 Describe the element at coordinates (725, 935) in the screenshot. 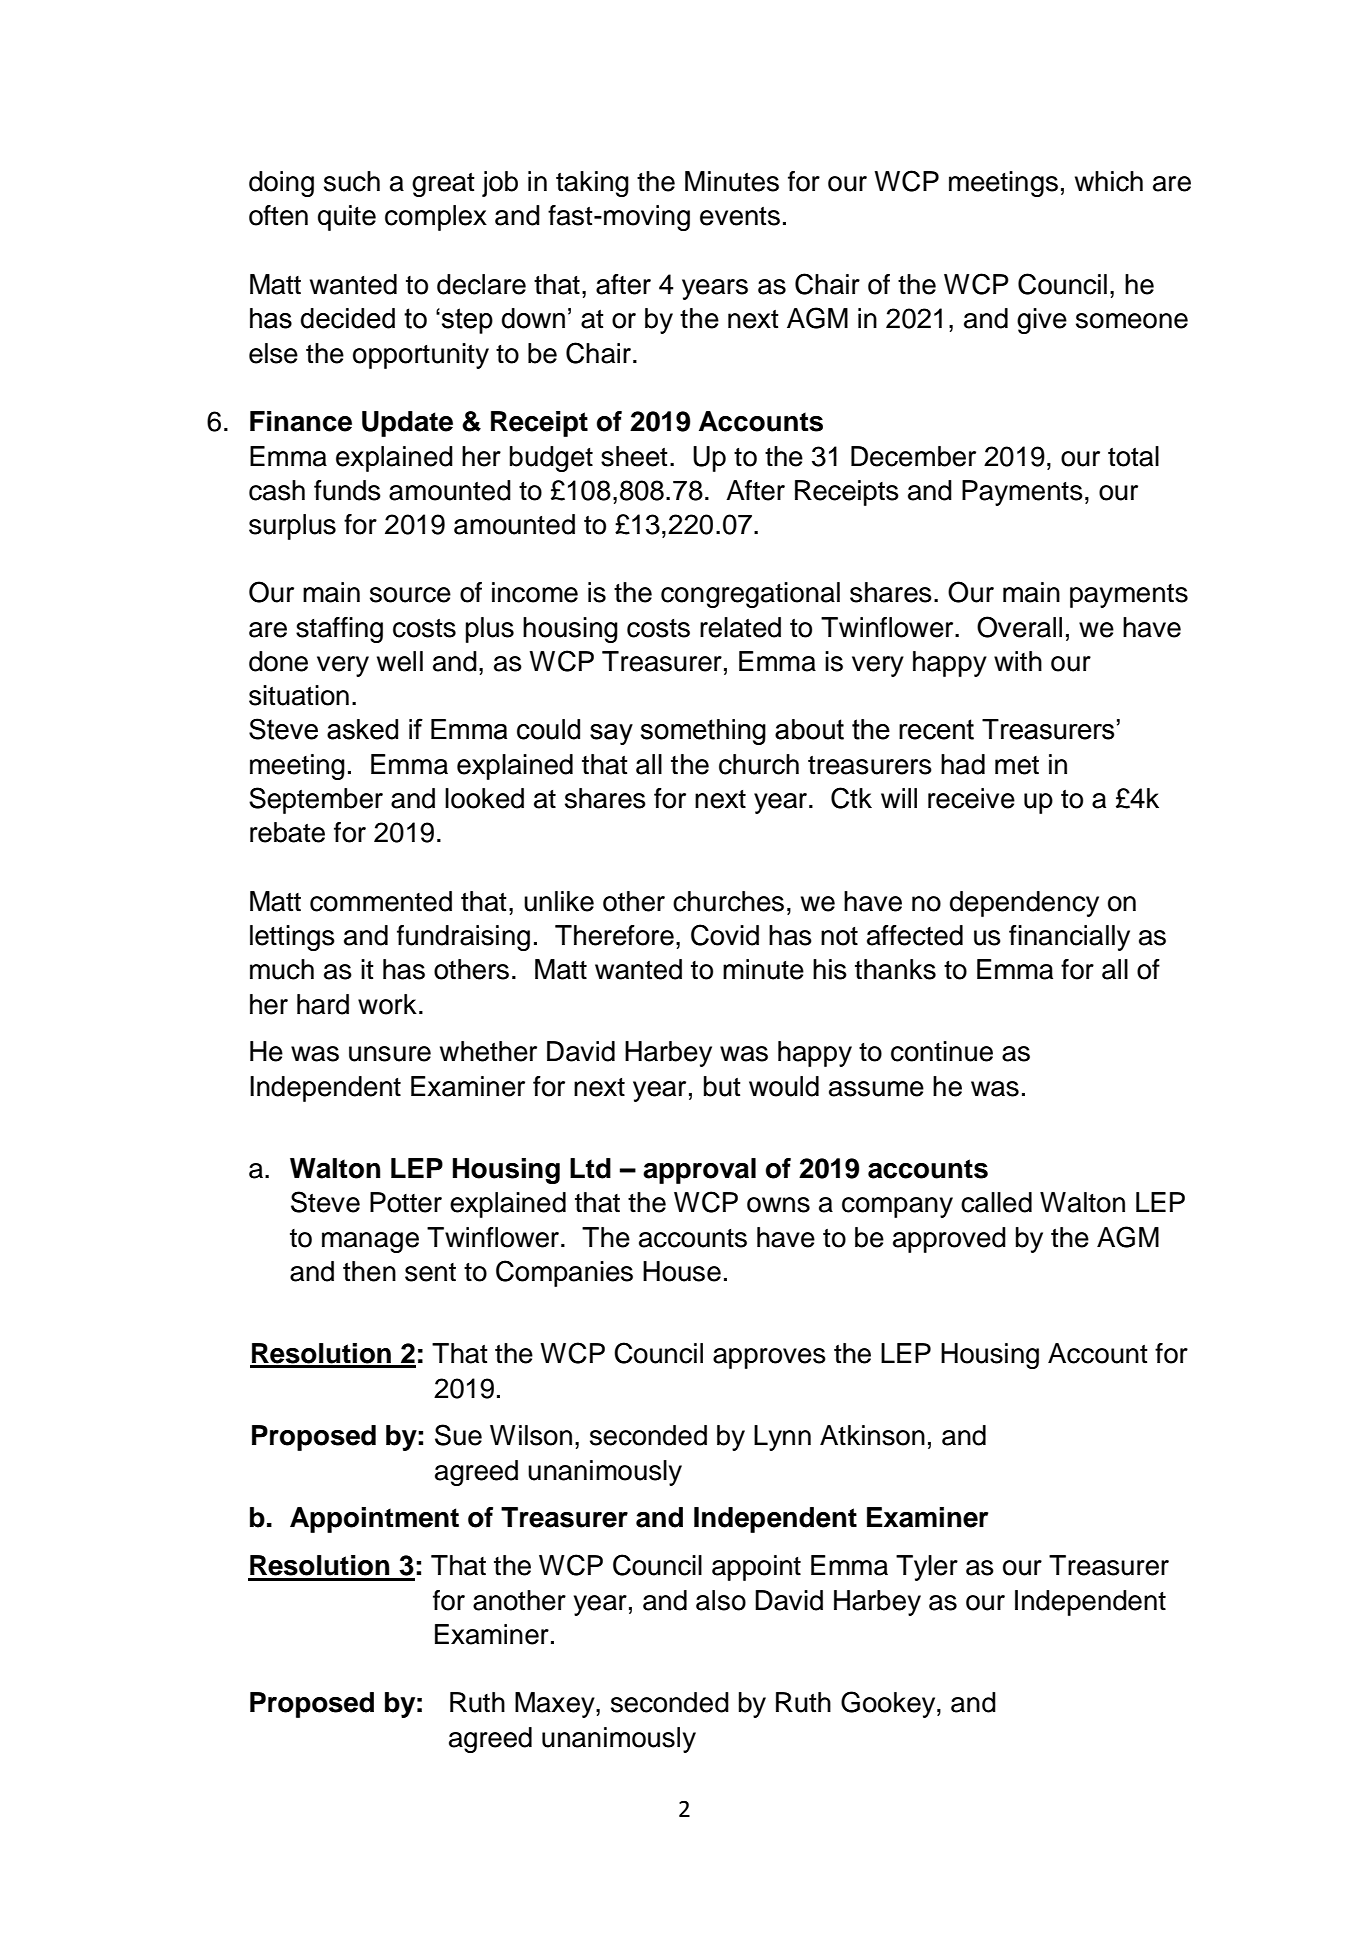

I see `Covid` at that location.
